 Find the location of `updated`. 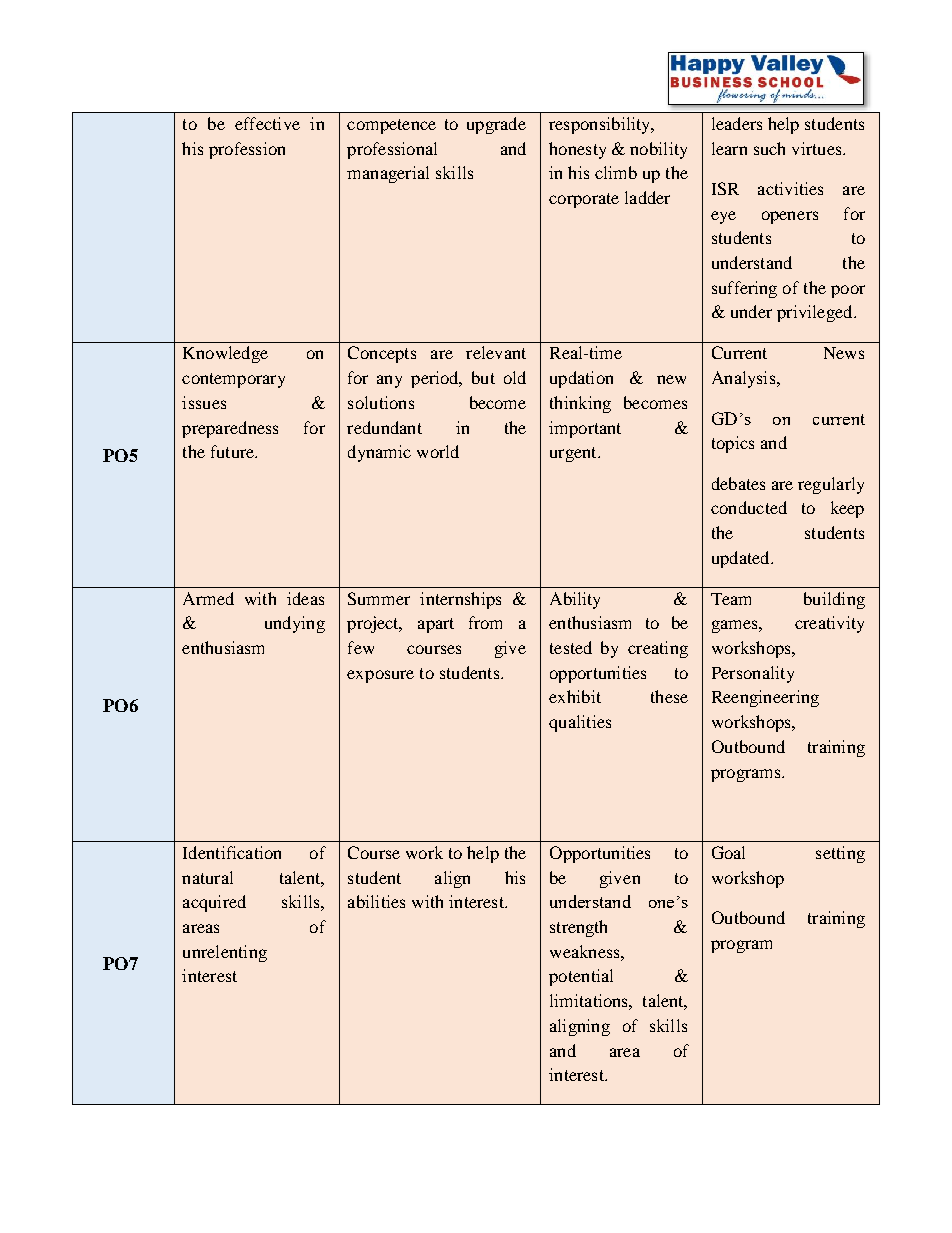

updated is located at coordinates (742, 559).
